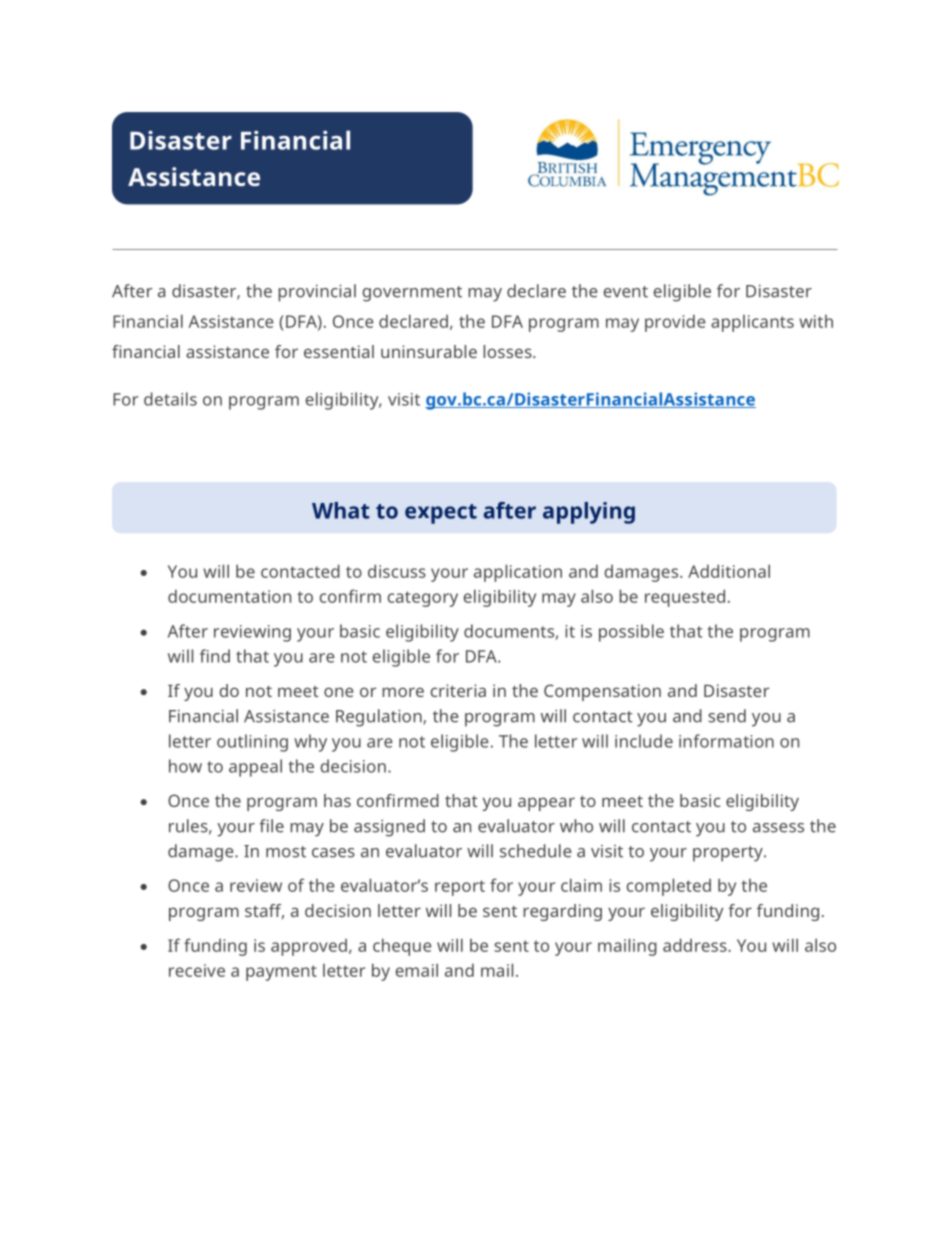  What do you see at coordinates (752, 323) in the screenshot?
I see `applicants` at bounding box center [752, 323].
